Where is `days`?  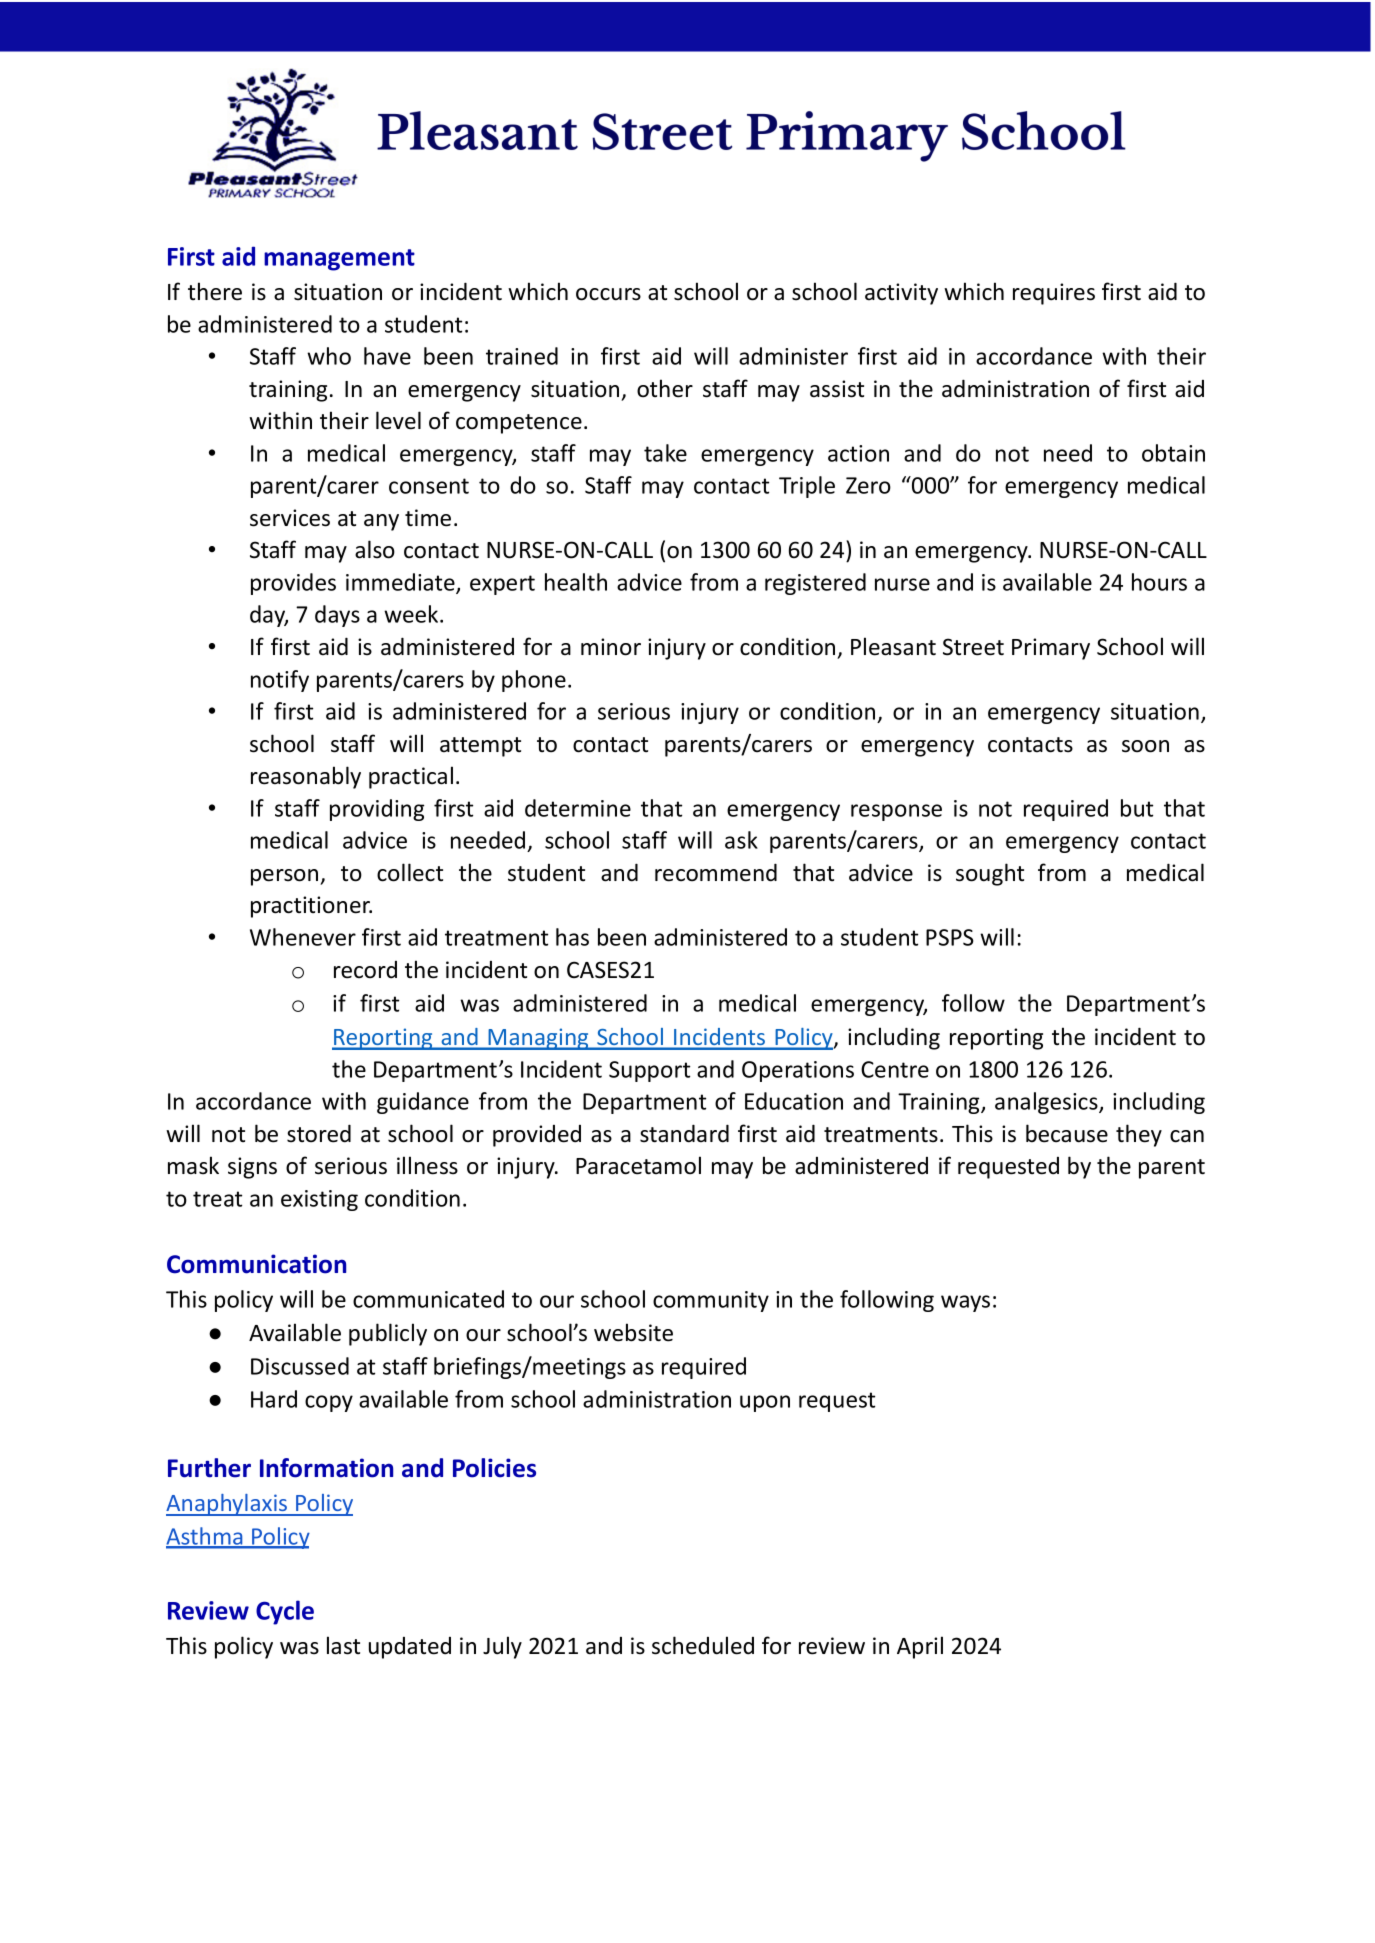
days is located at coordinates (337, 616).
